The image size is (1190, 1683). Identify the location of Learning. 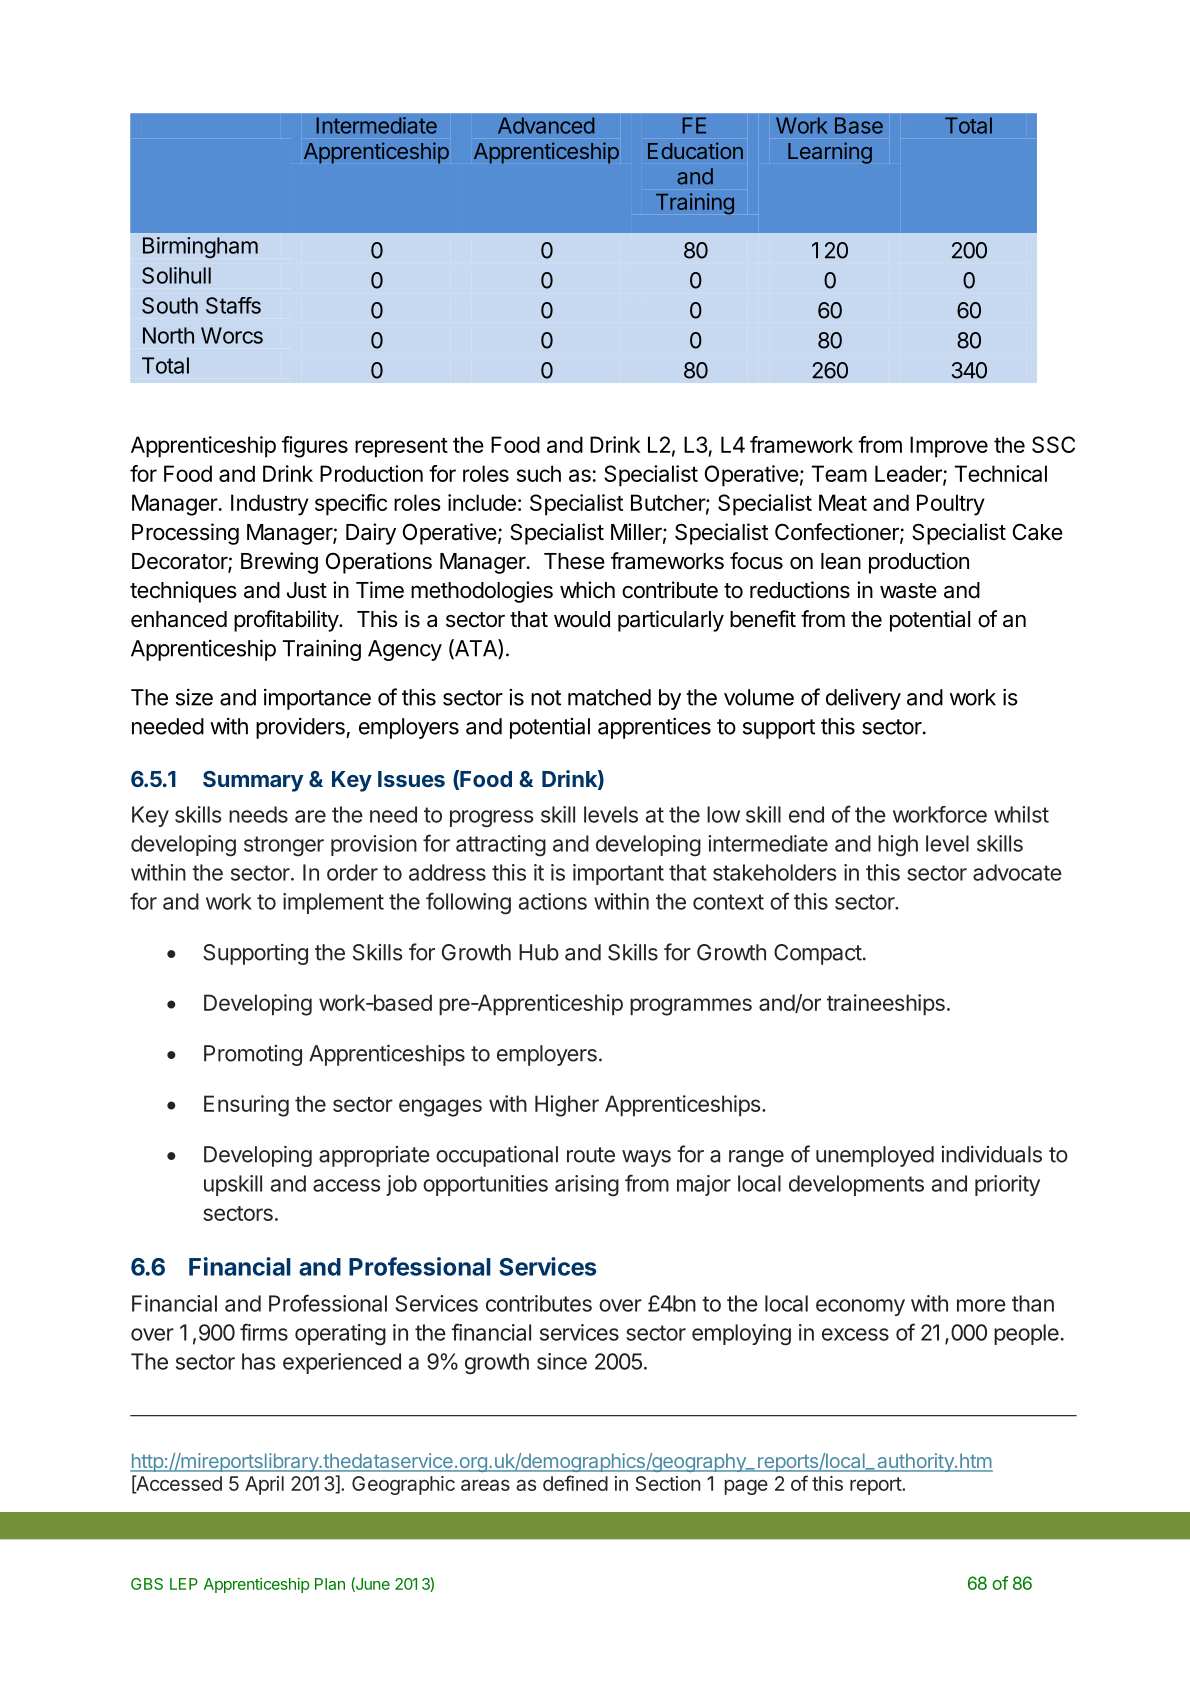
(830, 153).
